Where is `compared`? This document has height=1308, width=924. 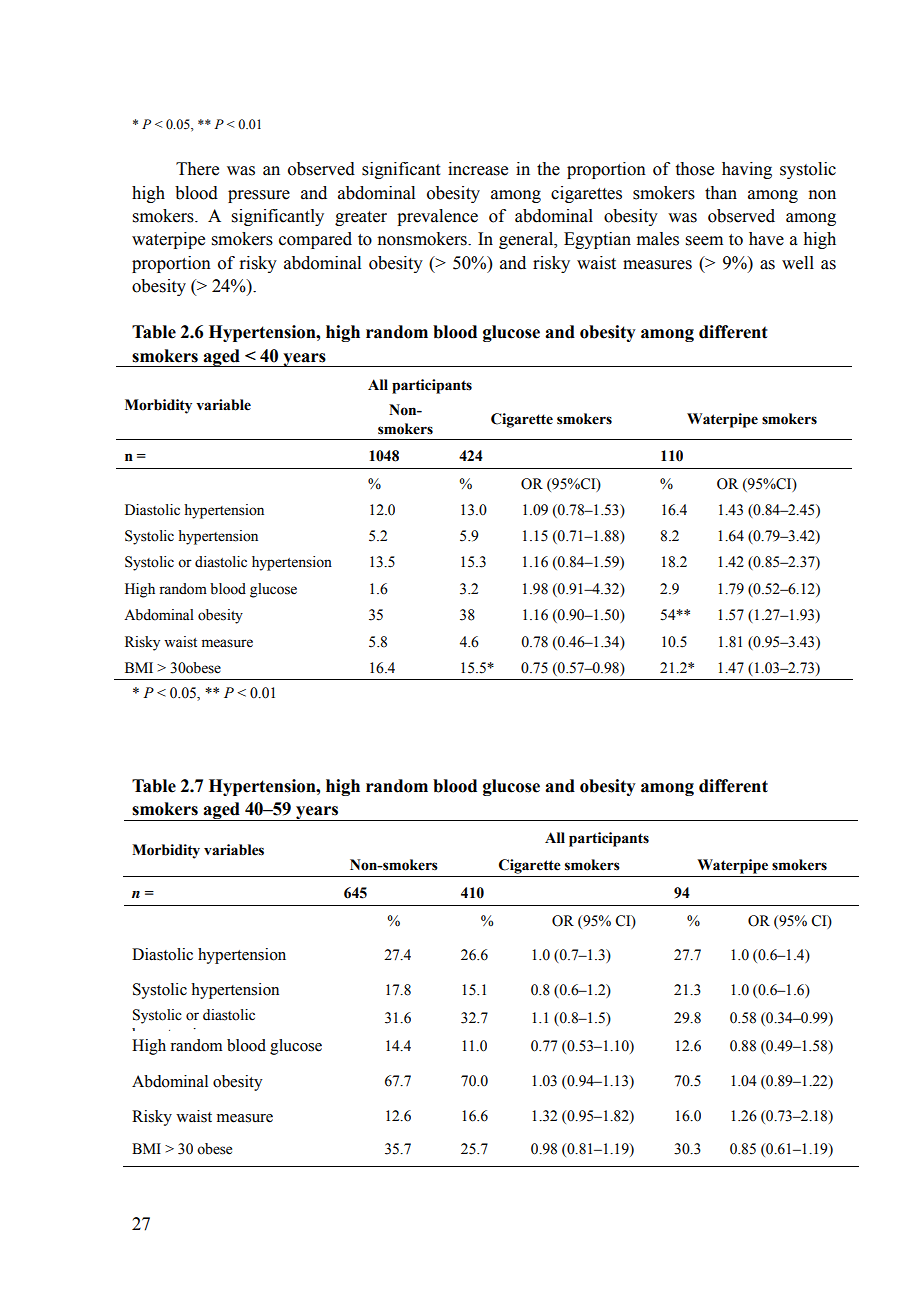 compared is located at coordinates (315, 240).
